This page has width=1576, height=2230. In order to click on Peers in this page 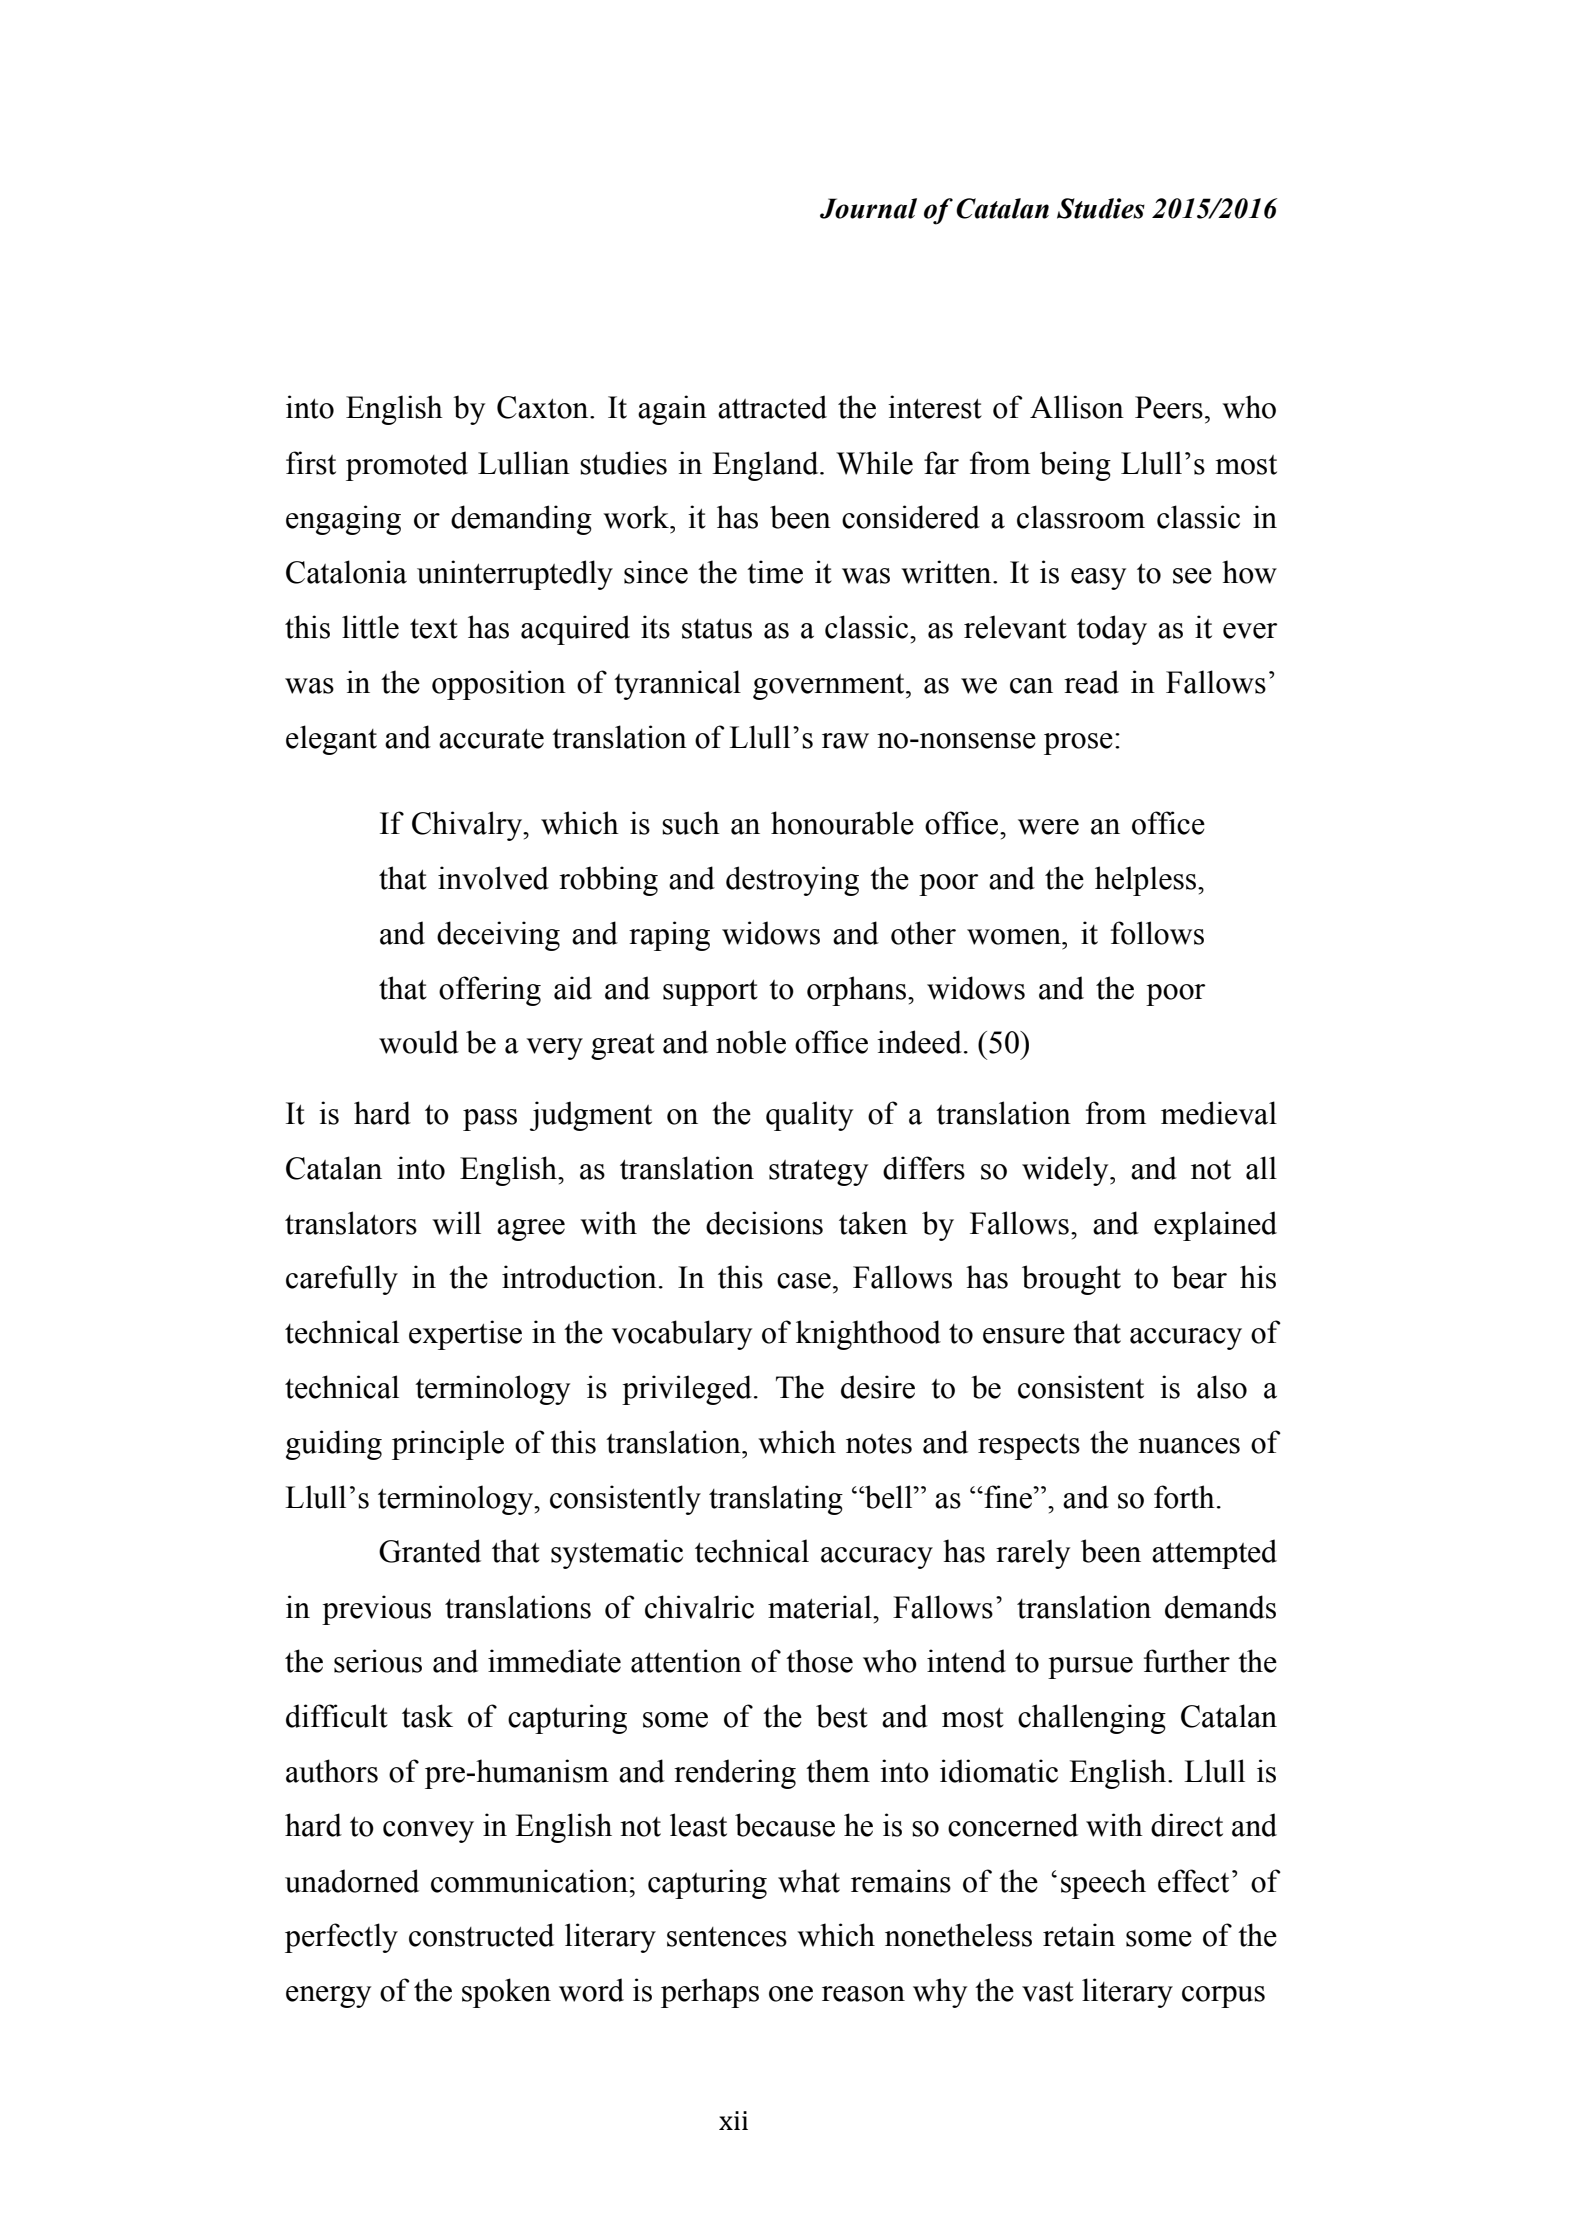, I will do `click(1169, 407)`.
